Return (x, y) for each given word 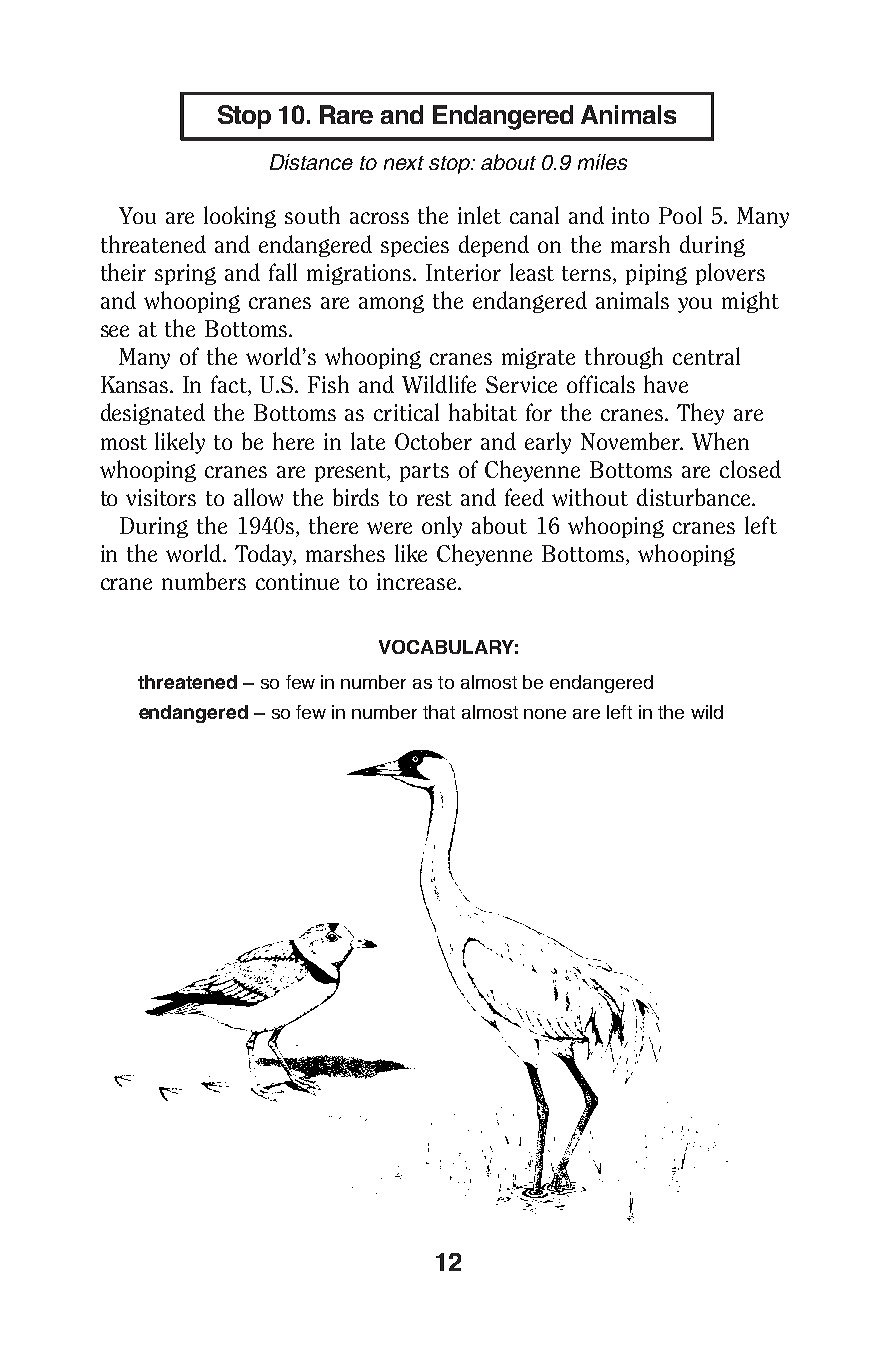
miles (602, 162)
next (404, 163)
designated (153, 414)
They (700, 414)
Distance (311, 162)
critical (406, 412)
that (439, 712)
